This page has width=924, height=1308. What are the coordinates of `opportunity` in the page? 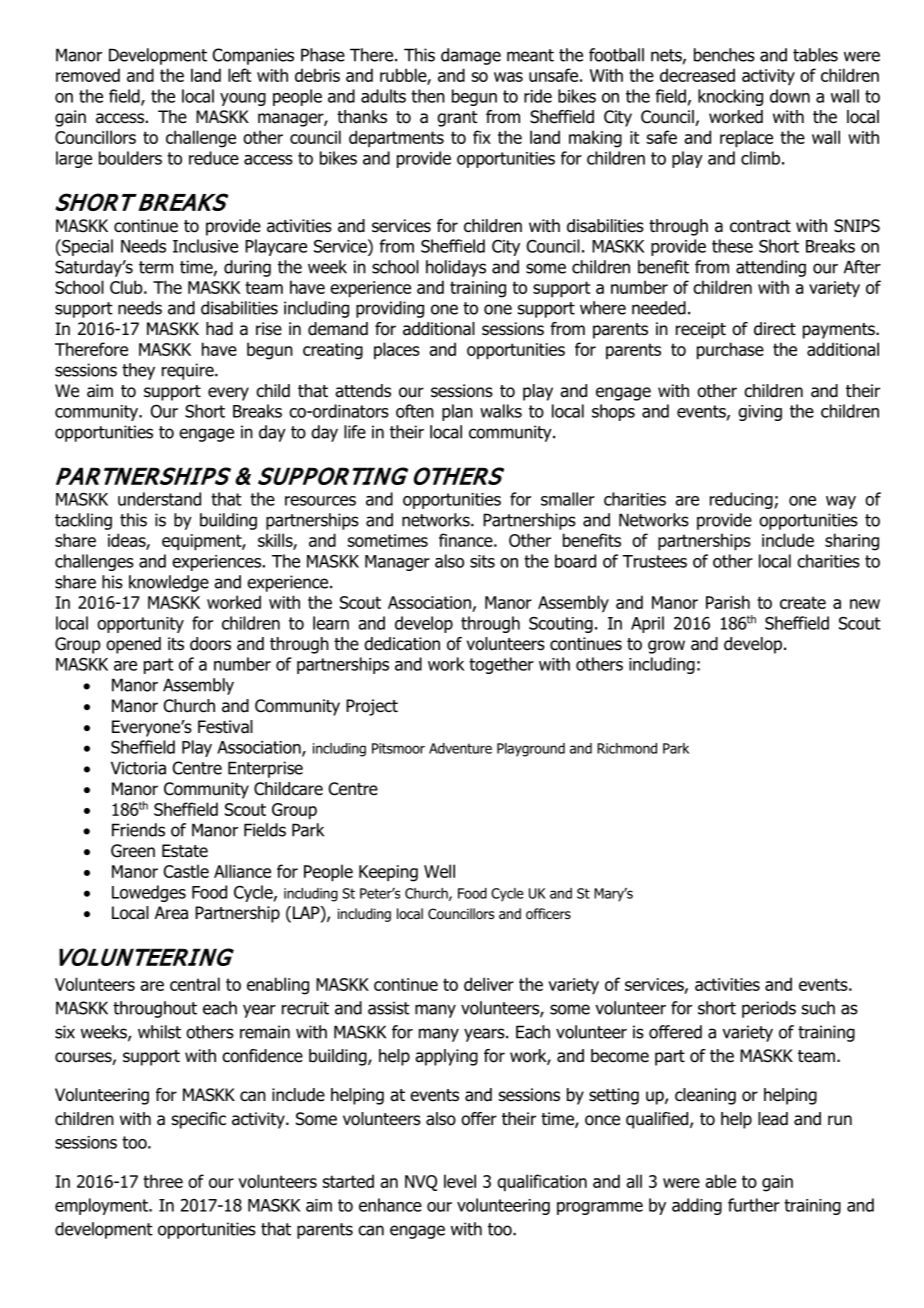 It's located at (140, 625).
